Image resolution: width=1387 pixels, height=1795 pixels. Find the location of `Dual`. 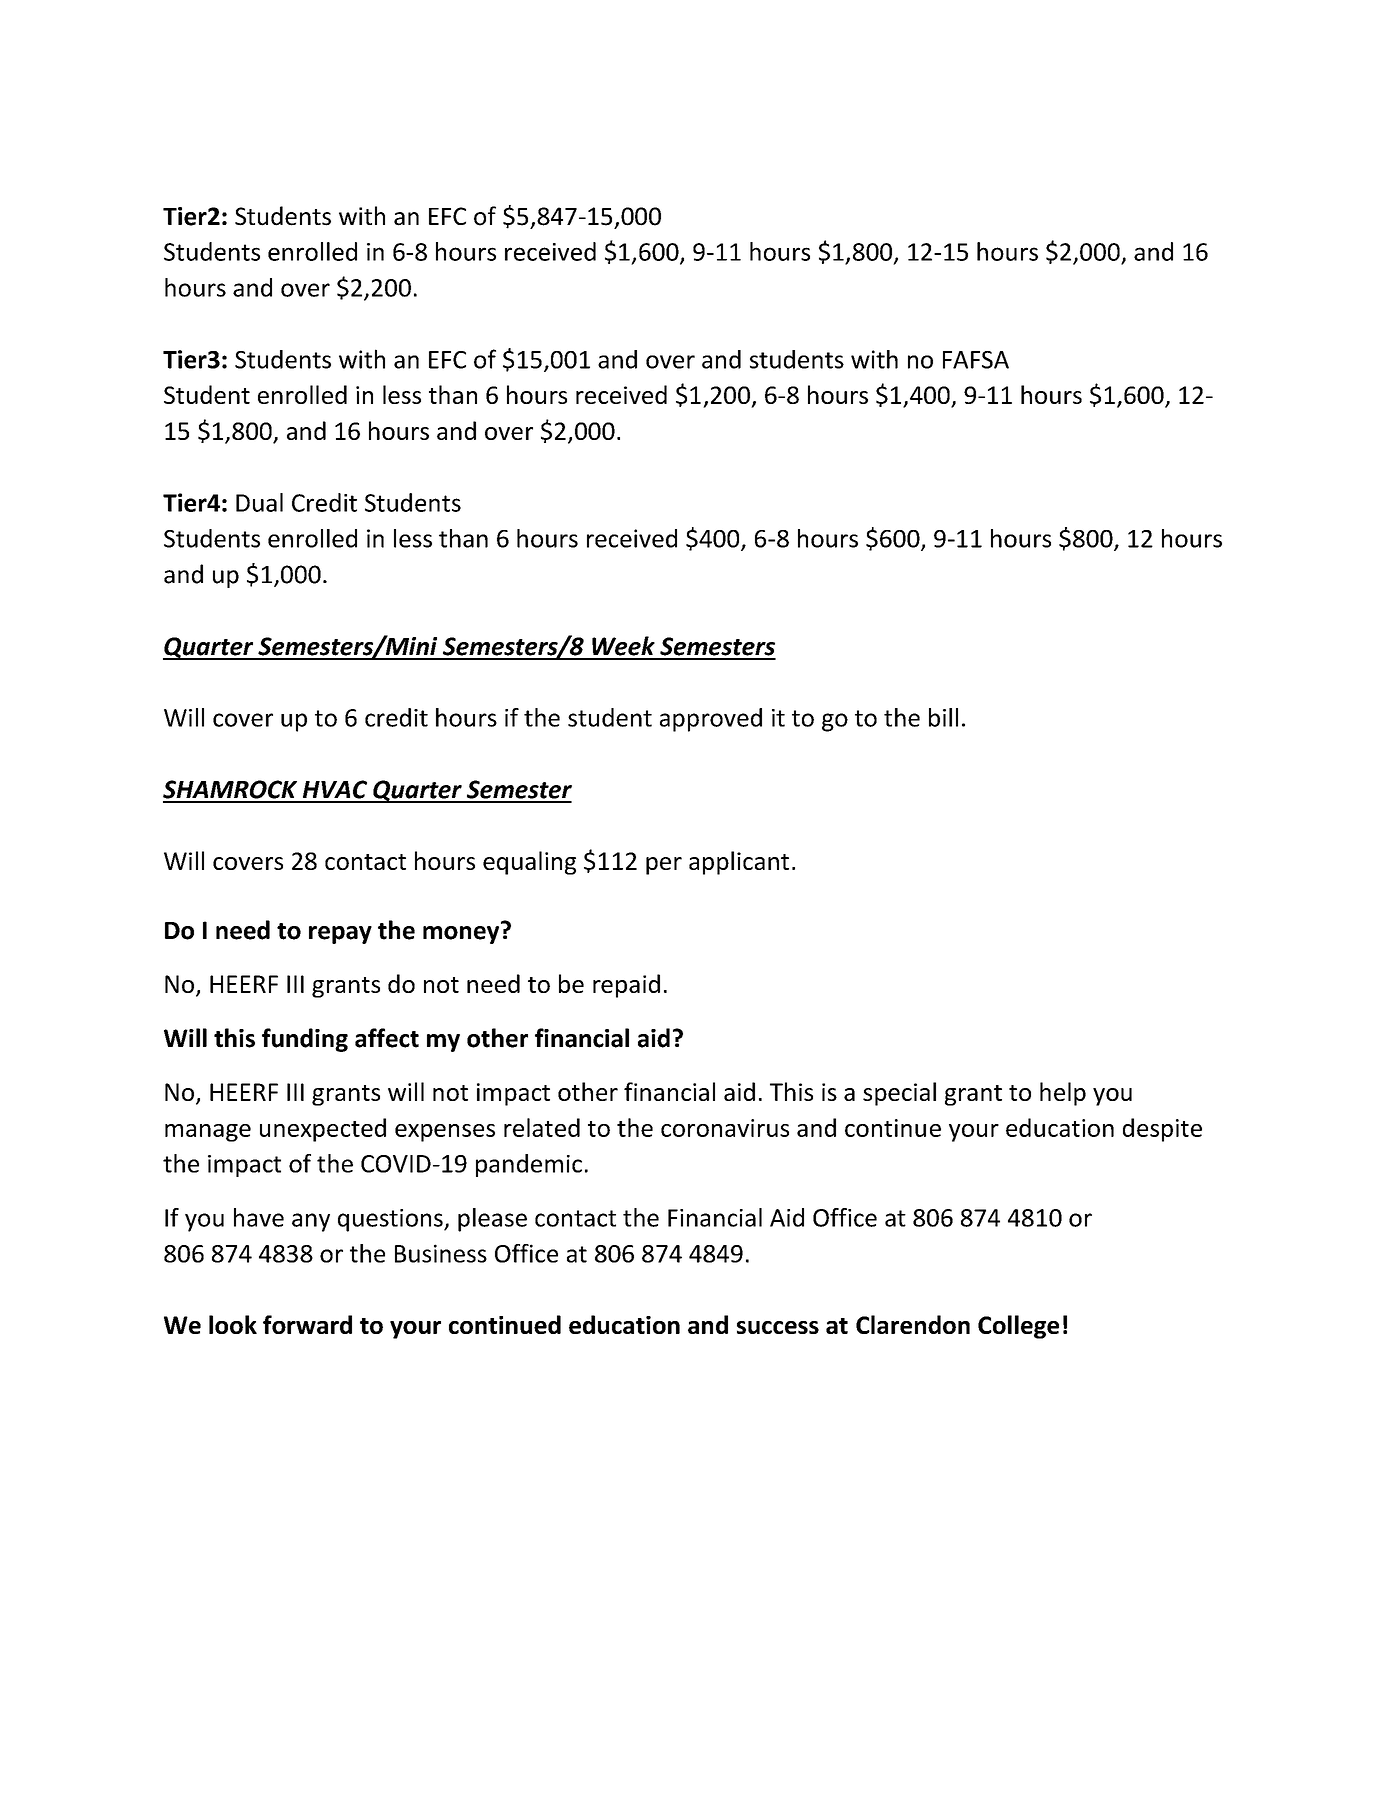

Dual is located at coordinates (259, 502).
